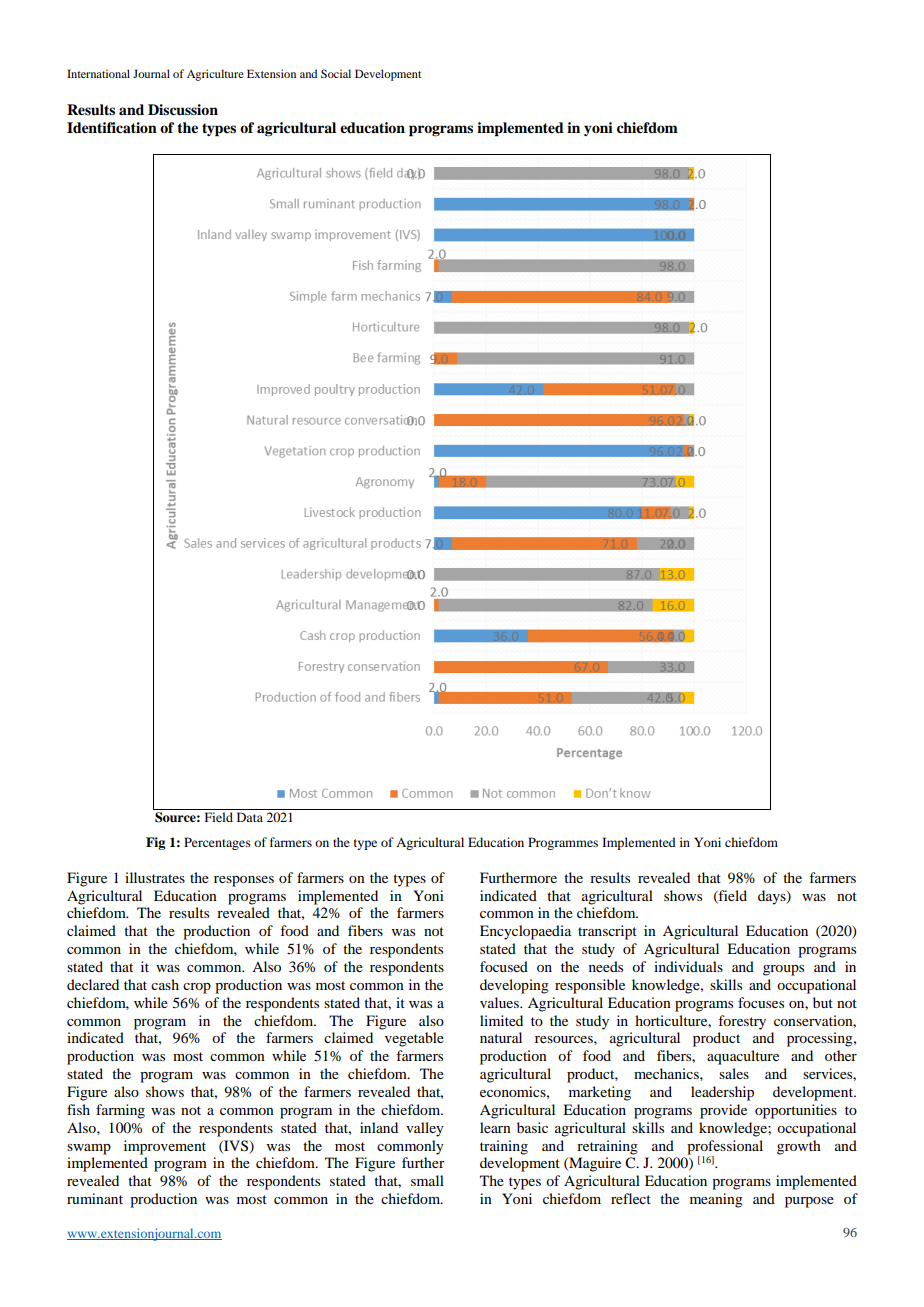 The height and width of the page is (1307, 924). I want to click on Percentages, so click(217, 843).
